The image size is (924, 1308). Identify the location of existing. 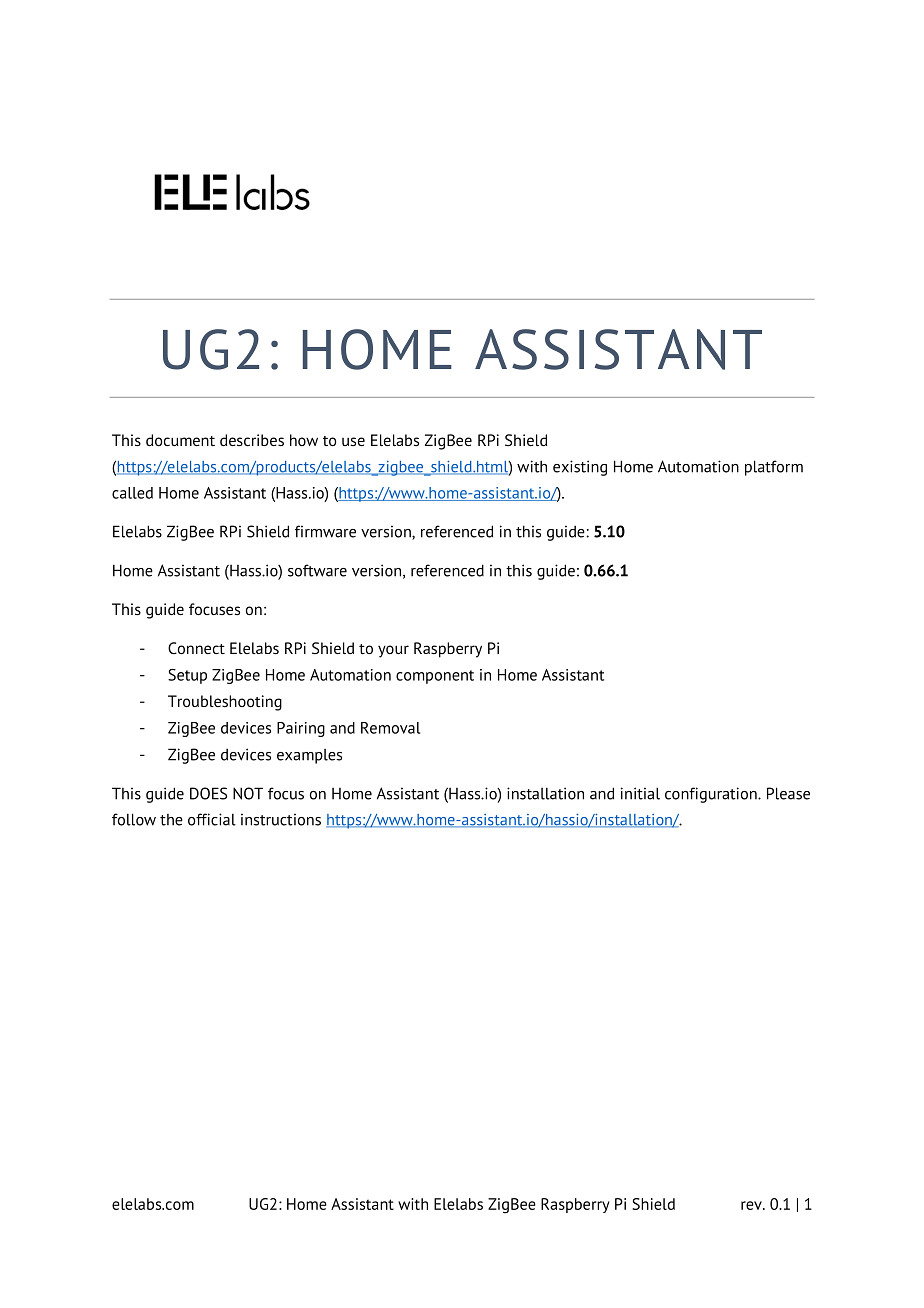
(580, 468).
